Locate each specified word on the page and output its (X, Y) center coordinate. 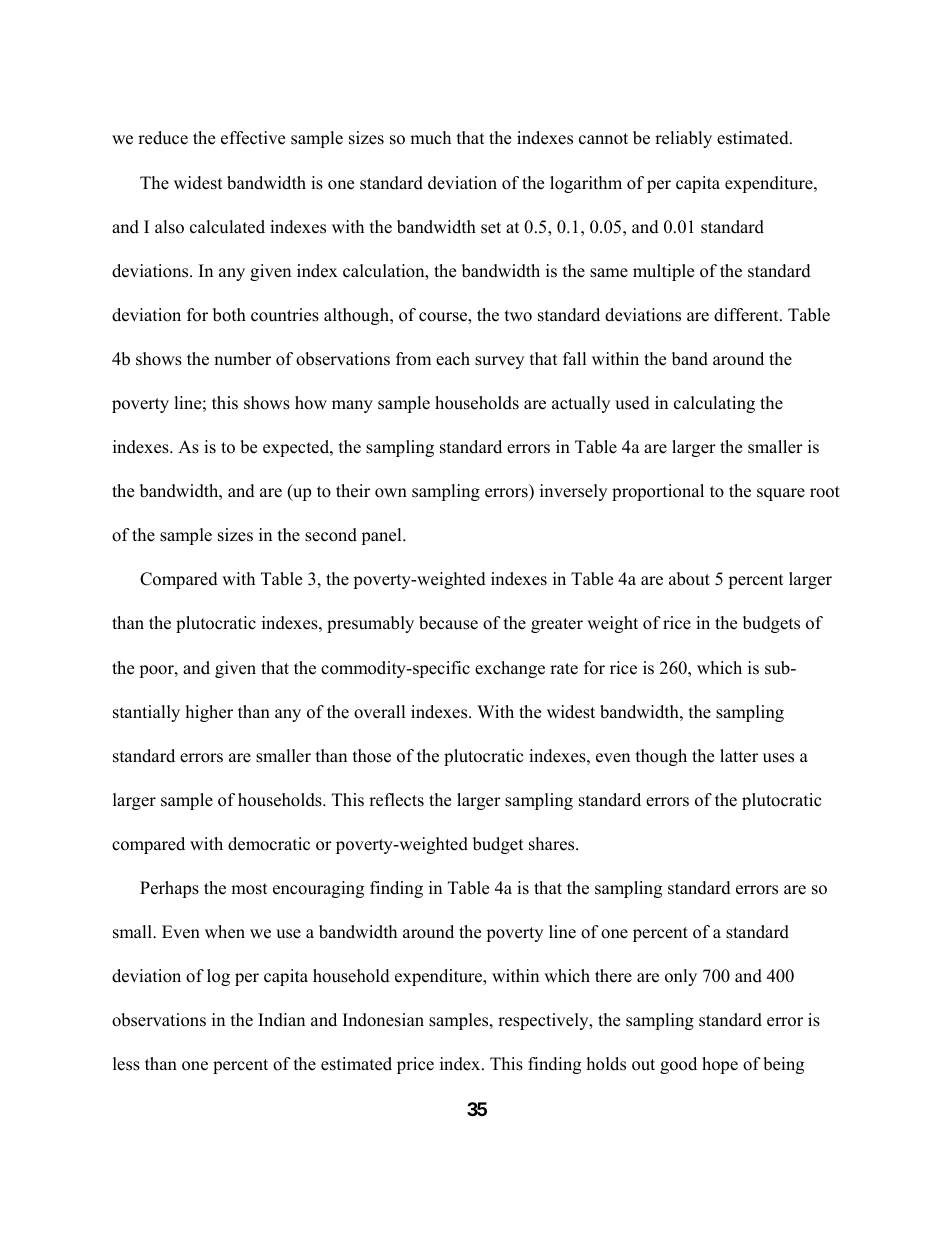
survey (499, 362)
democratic (269, 844)
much (430, 138)
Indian (281, 1020)
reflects (396, 800)
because (448, 623)
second (331, 535)
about (689, 579)
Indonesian (383, 1020)
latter (739, 756)
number (242, 359)
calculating (714, 404)
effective (253, 138)
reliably (683, 139)
